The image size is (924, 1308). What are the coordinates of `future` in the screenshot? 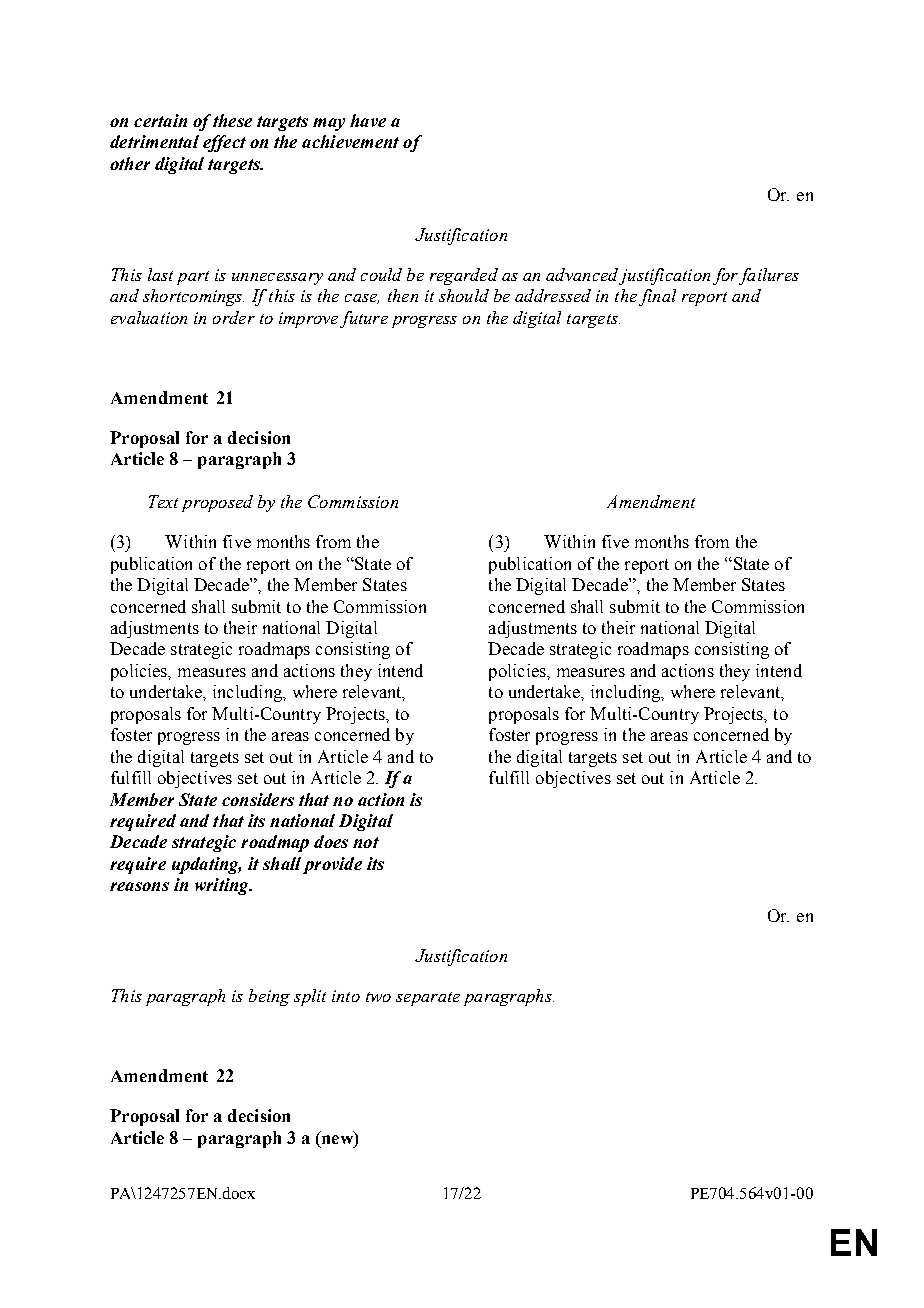 It's located at (364, 319).
